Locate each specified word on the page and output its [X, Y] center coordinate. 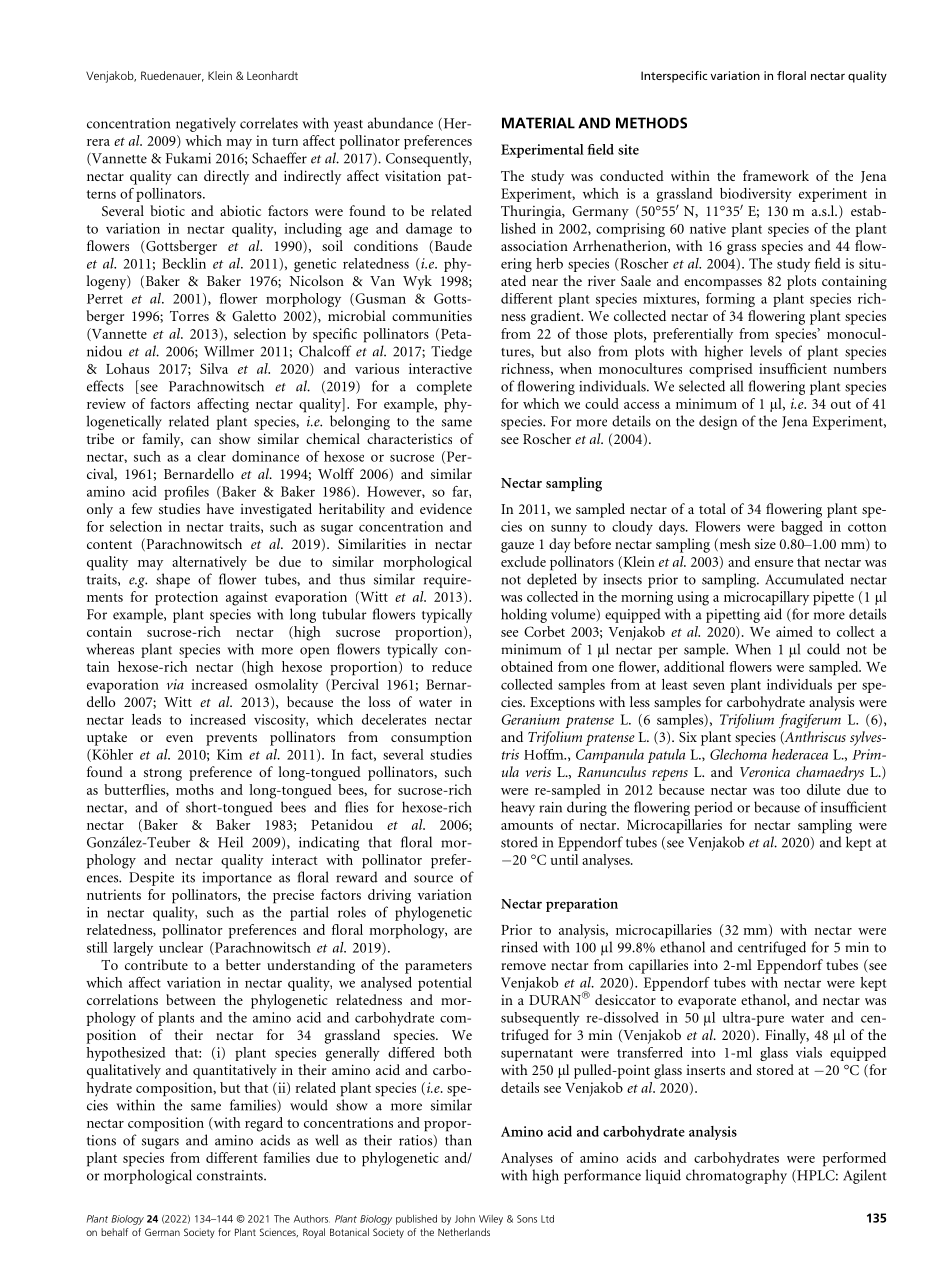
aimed [794, 631]
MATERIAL [538, 123]
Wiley [491, 1220]
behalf [114, 1232]
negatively [206, 124]
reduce [452, 666]
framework [776, 175]
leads [146, 719]
